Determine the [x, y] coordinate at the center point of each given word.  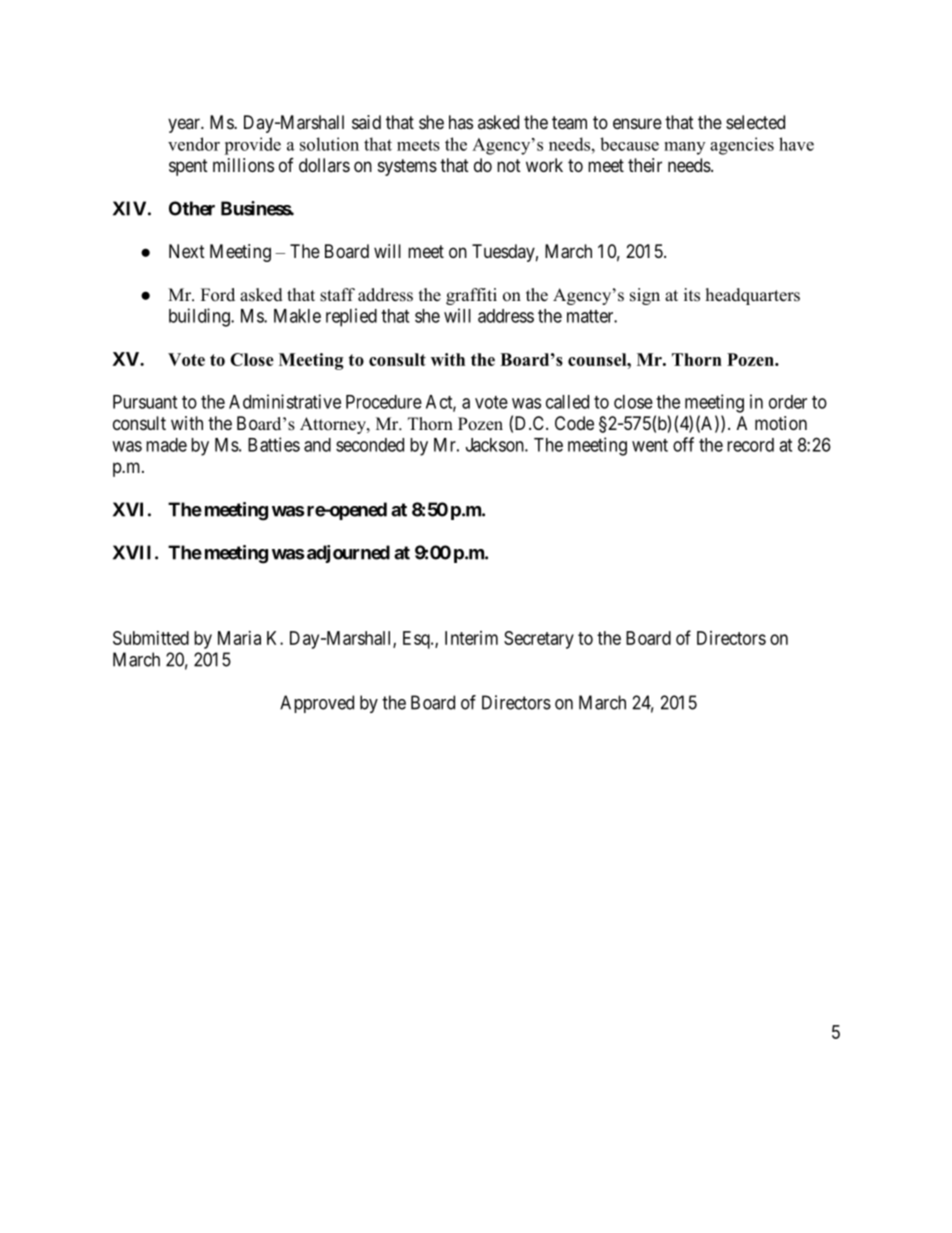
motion [781, 423]
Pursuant [145, 402]
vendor [194, 144]
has [461, 122]
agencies [742, 146]
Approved [317, 704]
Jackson [496, 445]
